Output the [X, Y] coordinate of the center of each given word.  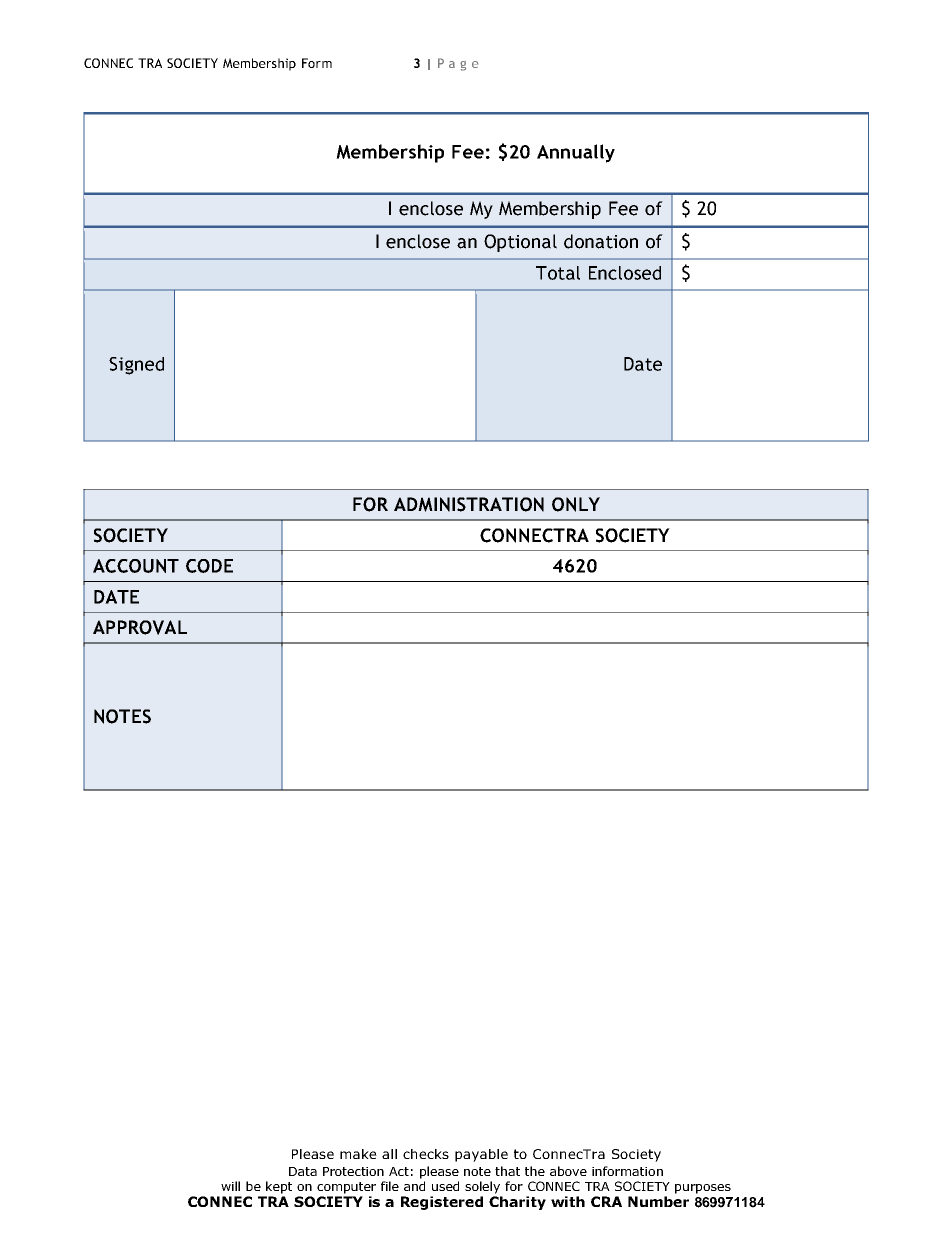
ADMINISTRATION [469, 504]
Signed [136, 366]
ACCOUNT [136, 566]
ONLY [576, 504]
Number [658, 1201]
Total [558, 273]
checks [426, 1154]
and [414, 1186]
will [230, 1186]
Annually [576, 153]
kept [279, 1187]
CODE [209, 566]
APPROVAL [140, 627]
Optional [520, 243]
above [568, 1171]
